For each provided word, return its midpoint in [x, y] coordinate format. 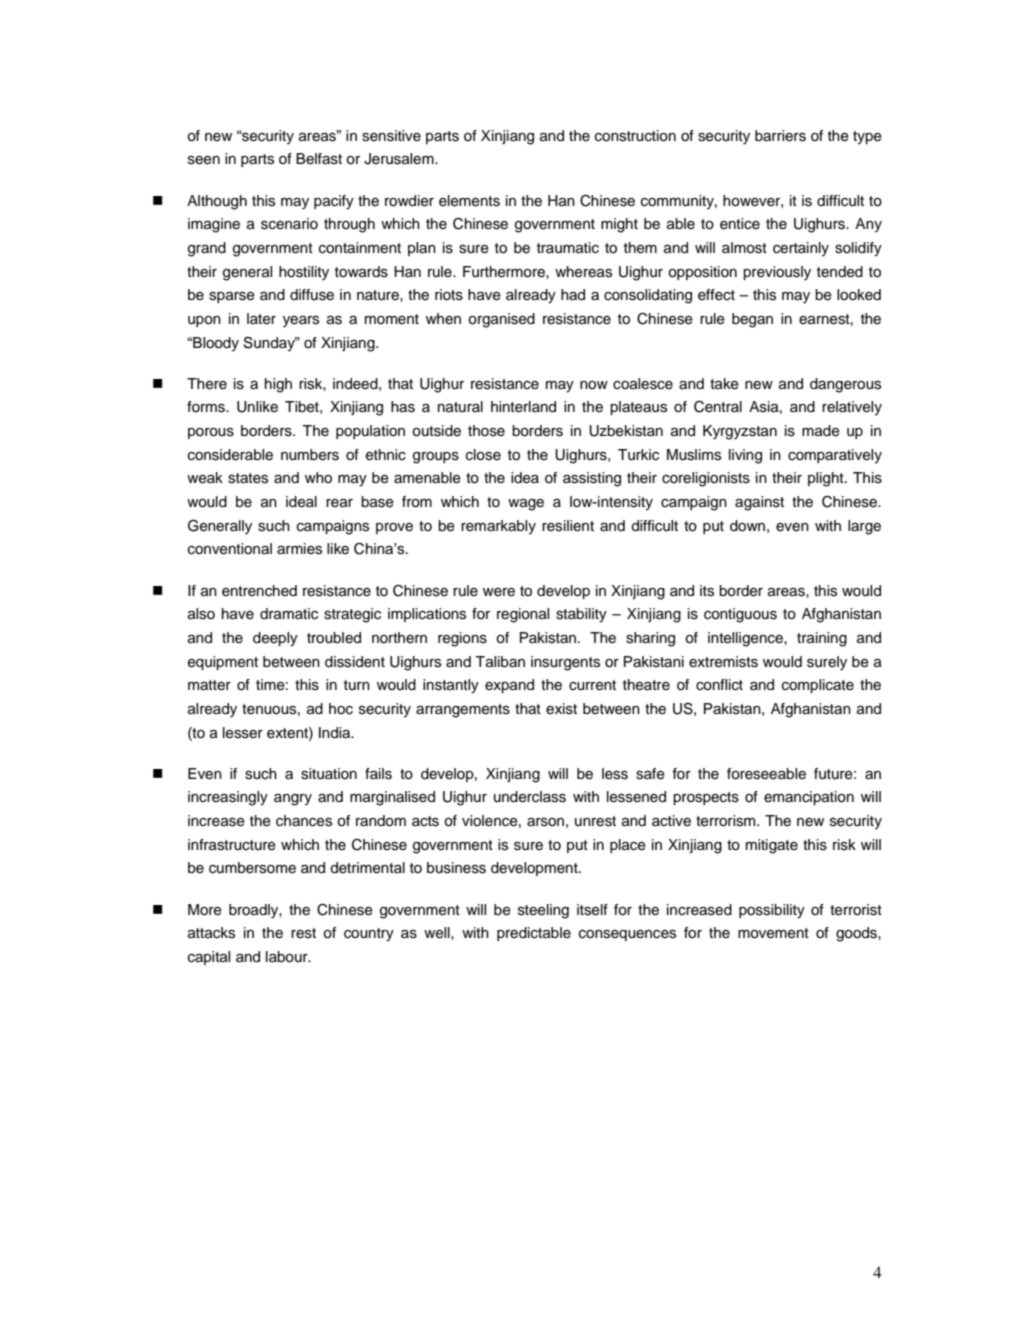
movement [773, 933]
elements [469, 201]
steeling [543, 911]
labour [288, 957]
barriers [780, 136]
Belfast [319, 159]
